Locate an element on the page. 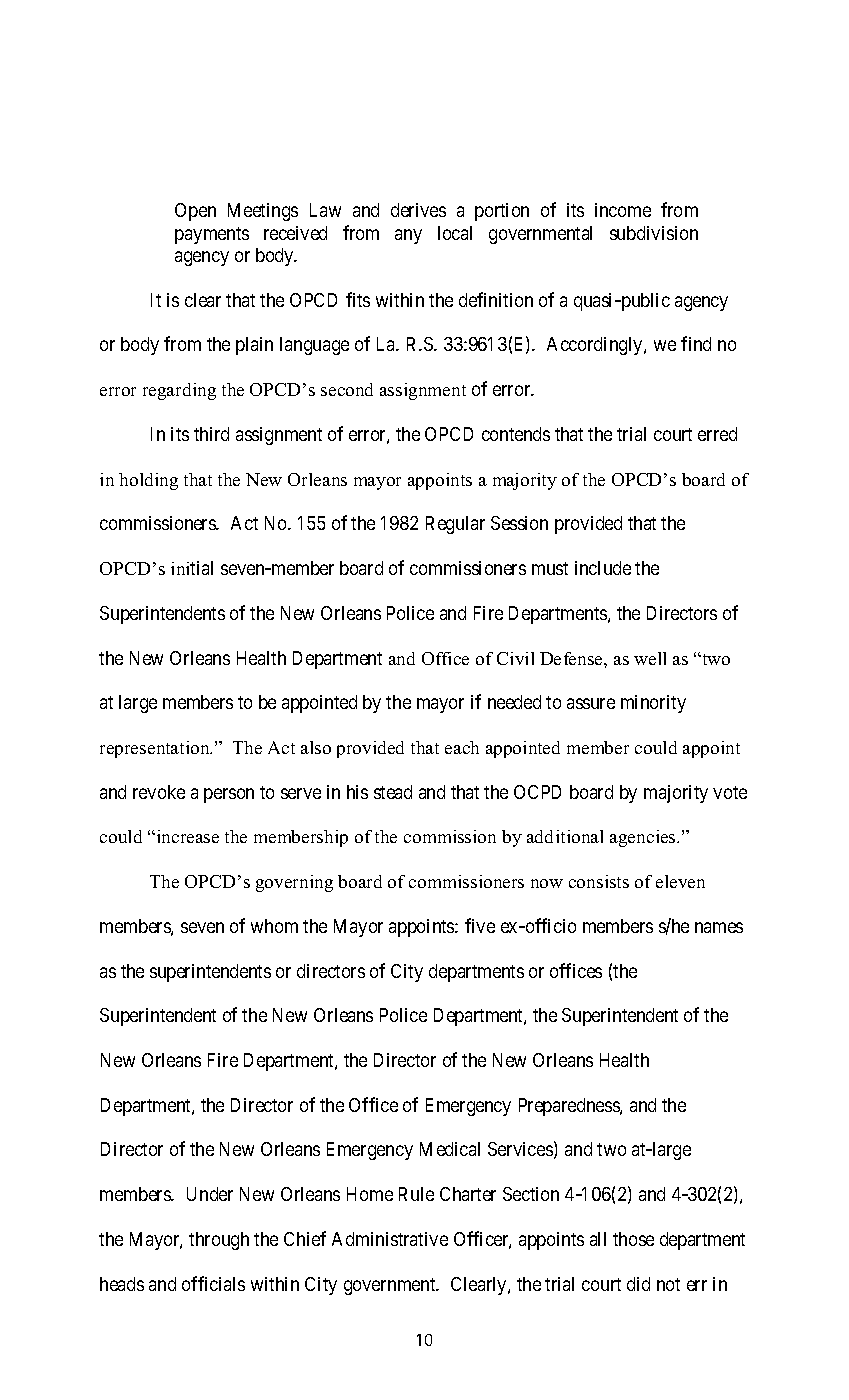 Image resolution: width=849 pixels, height=1400 pixels. payments is located at coordinates (212, 235).
